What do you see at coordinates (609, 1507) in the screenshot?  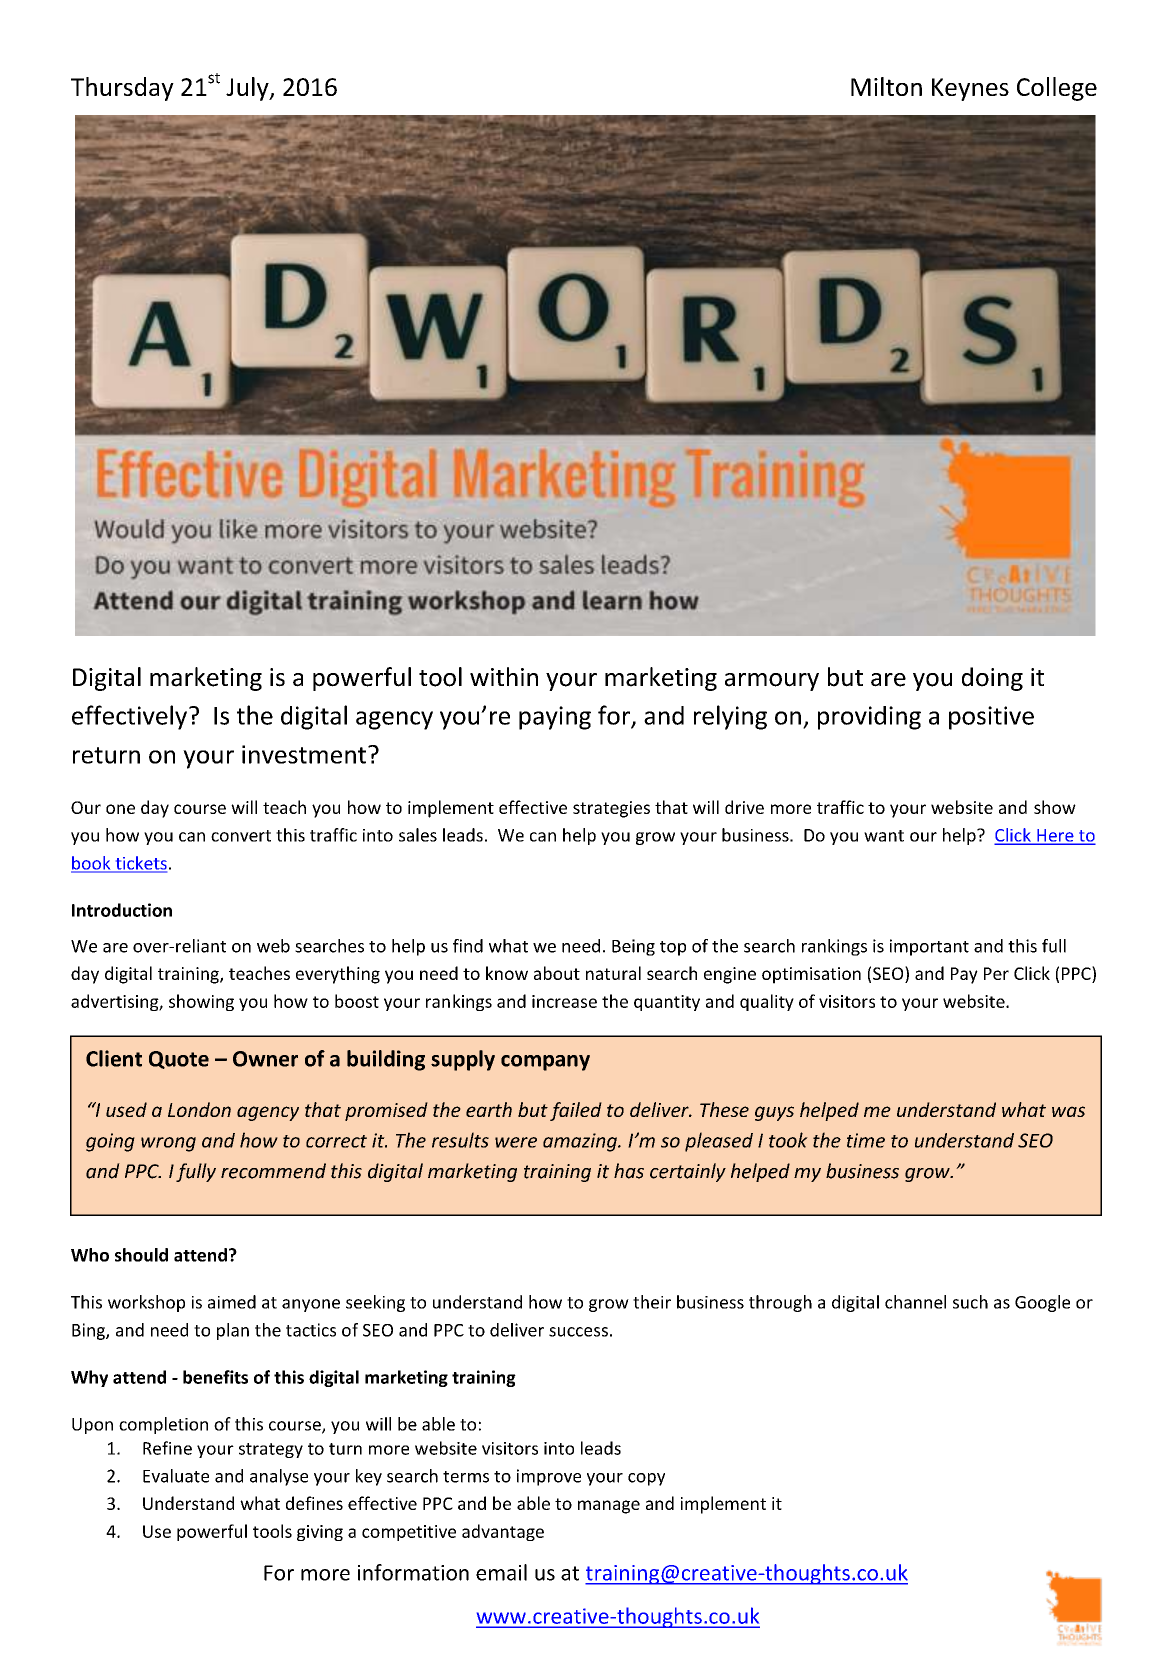 I see `manage` at bounding box center [609, 1507].
